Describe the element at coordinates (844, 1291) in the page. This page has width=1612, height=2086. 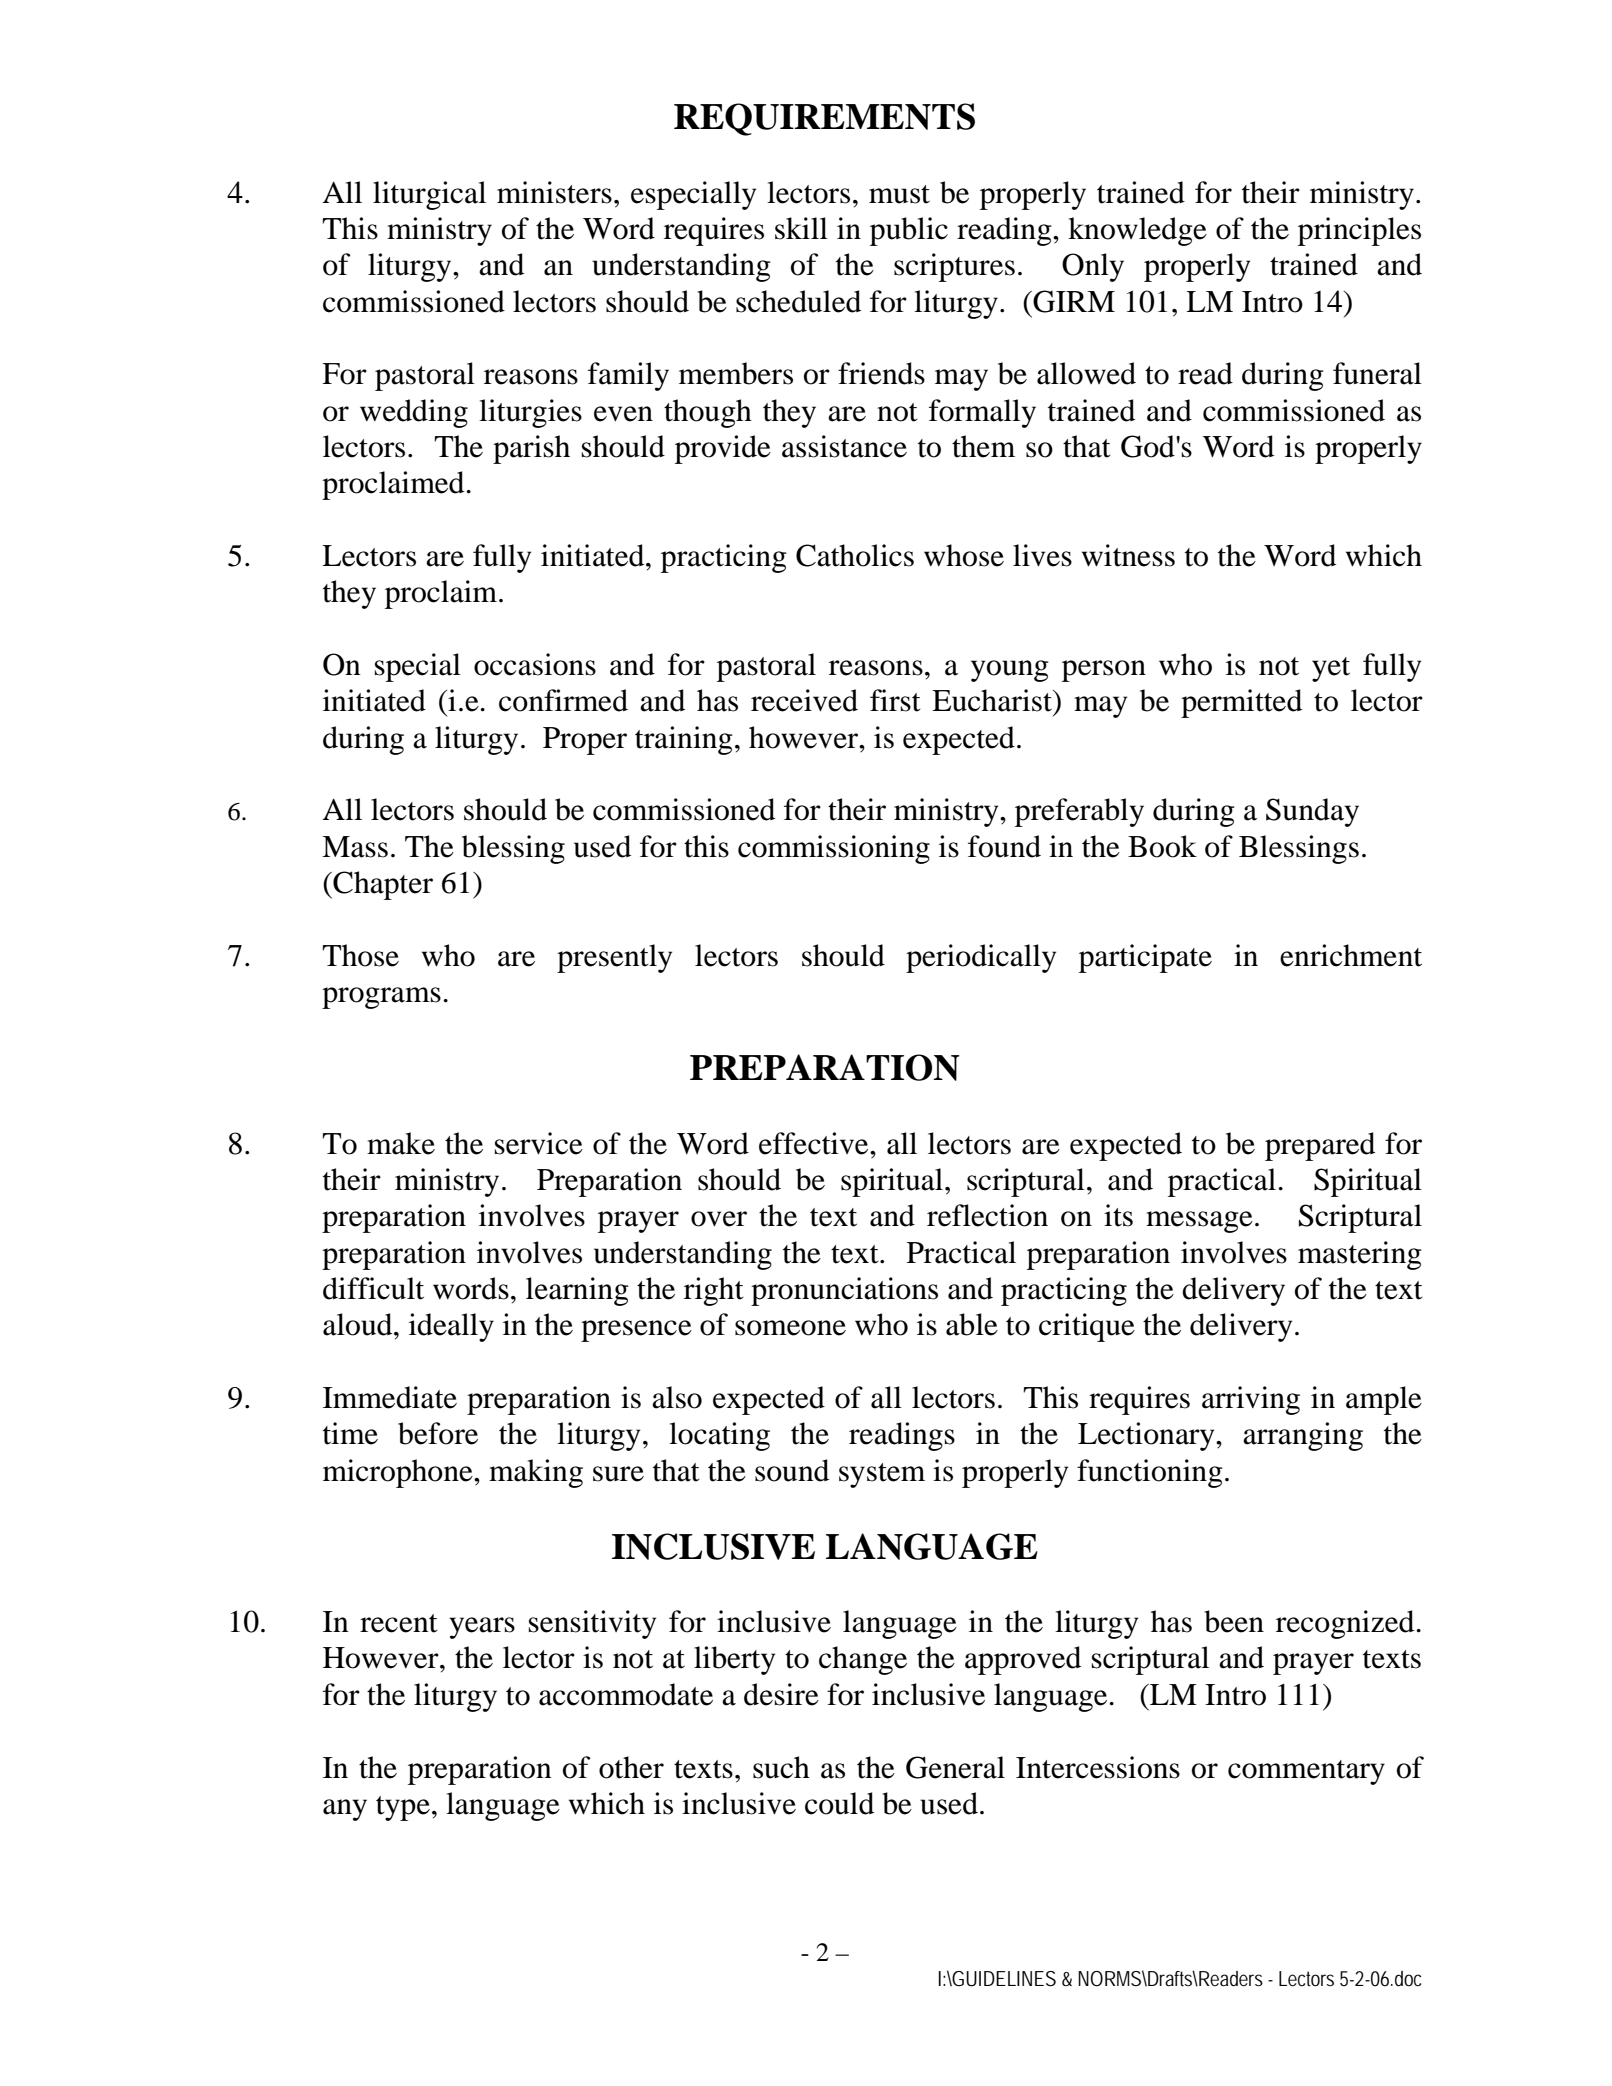
I see `pronunciations` at that location.
